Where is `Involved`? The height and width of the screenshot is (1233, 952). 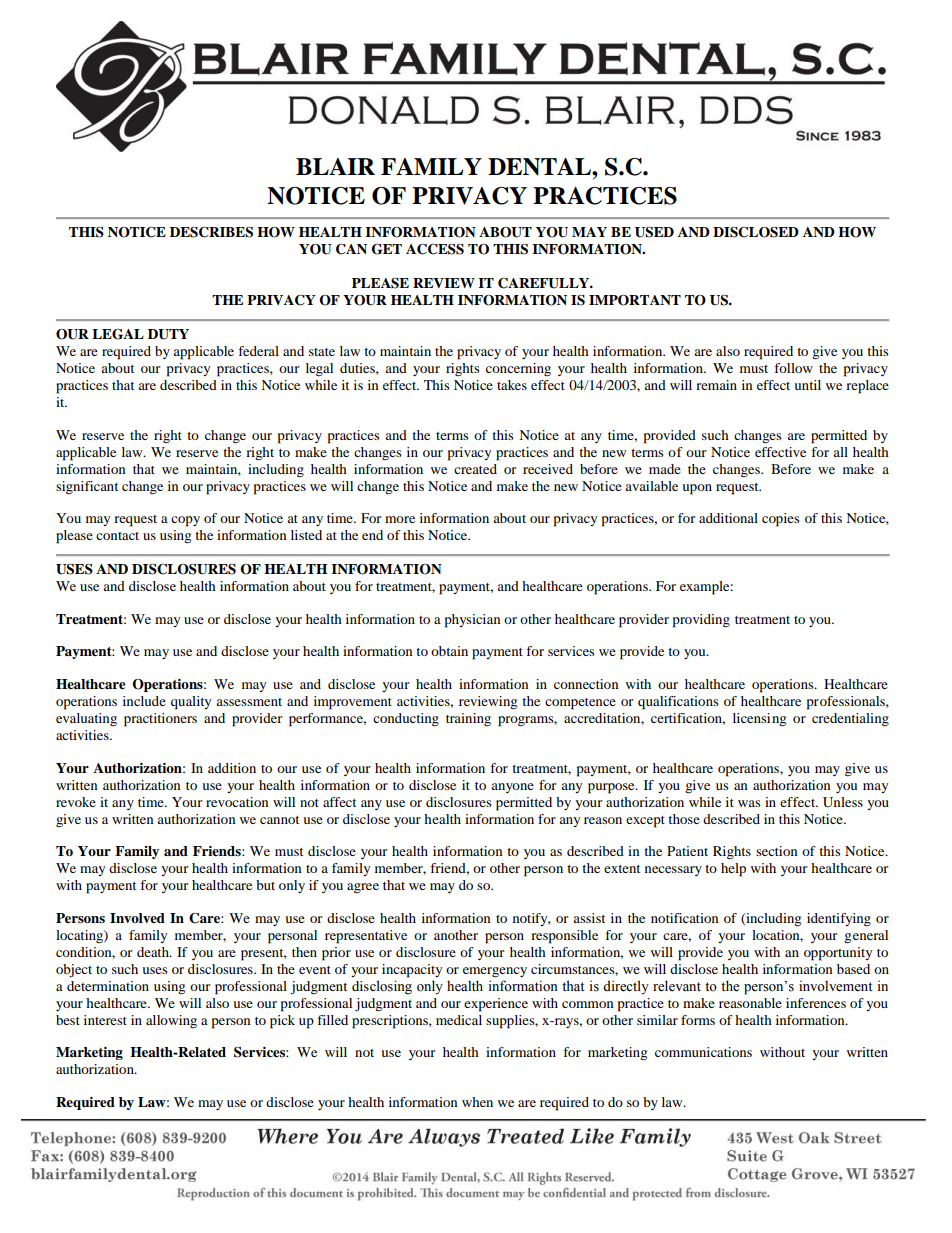
Involved is located at coordinates (137, 918).
